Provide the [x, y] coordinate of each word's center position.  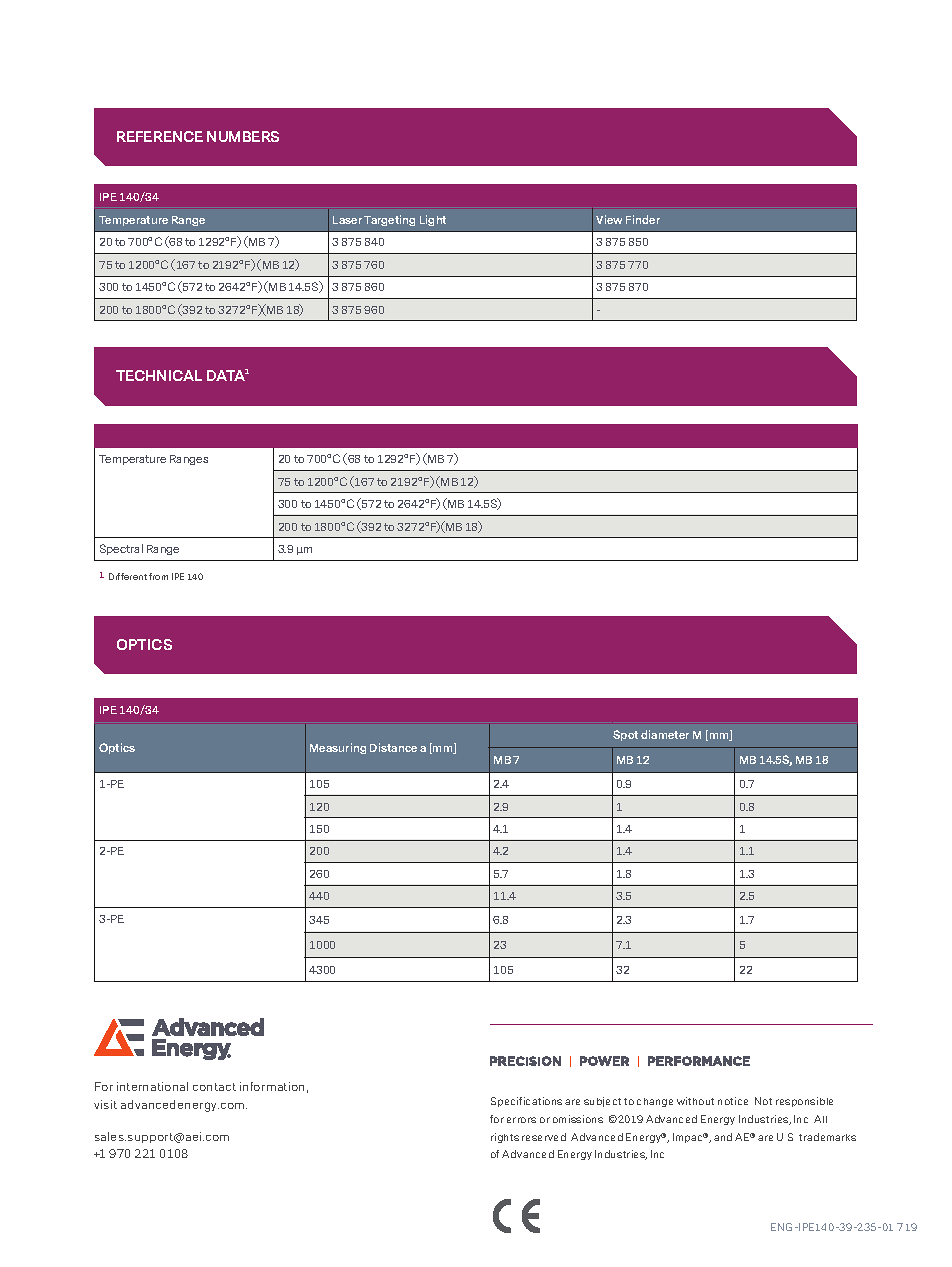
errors [521, 1120]
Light [433, 220]
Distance [393, 747]
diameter [665, 734]
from [158, 576]
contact [214, 1087]
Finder [643, 219]
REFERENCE [160, 136]
